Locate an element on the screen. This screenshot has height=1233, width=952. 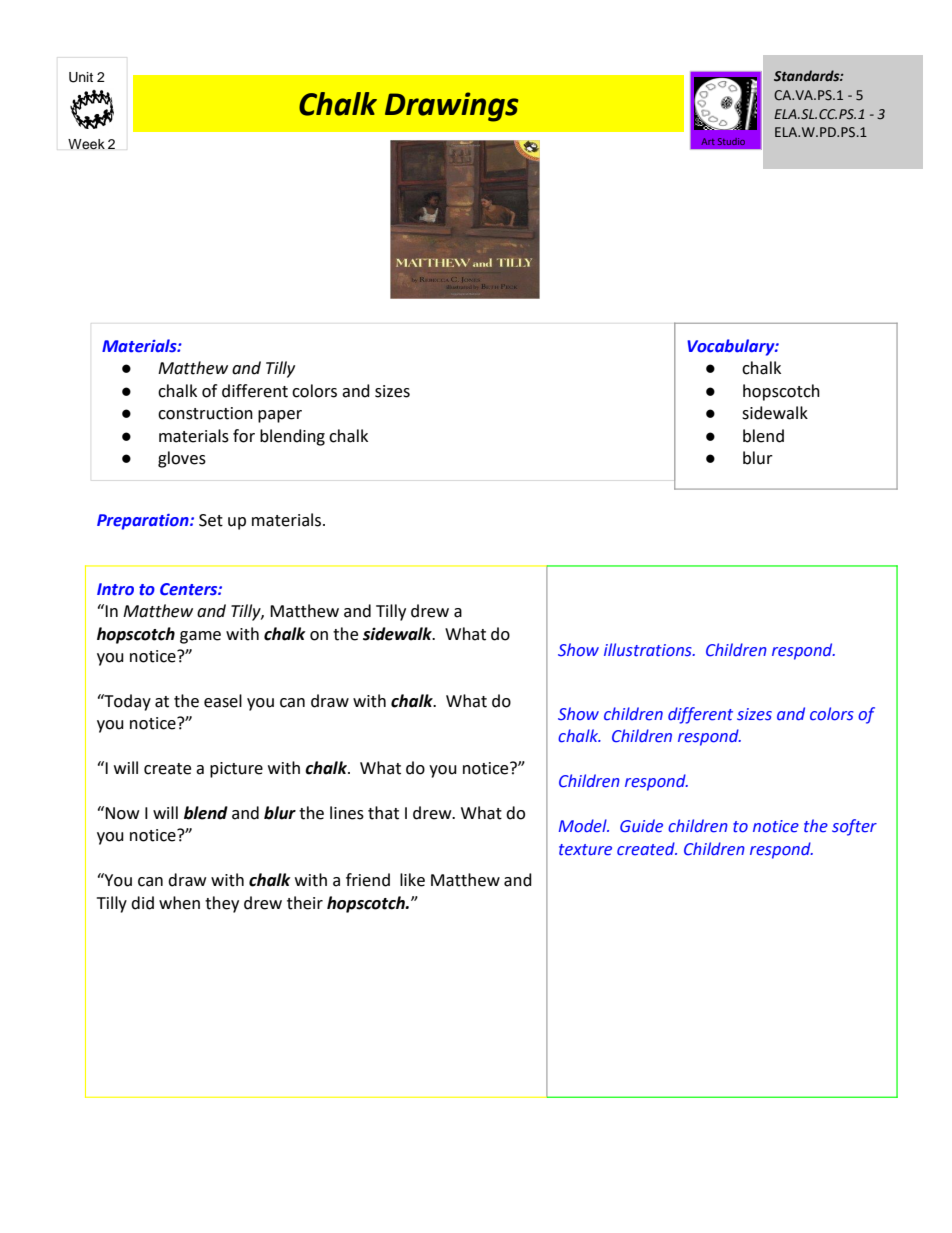
that is located at coordinates (383, 813).
